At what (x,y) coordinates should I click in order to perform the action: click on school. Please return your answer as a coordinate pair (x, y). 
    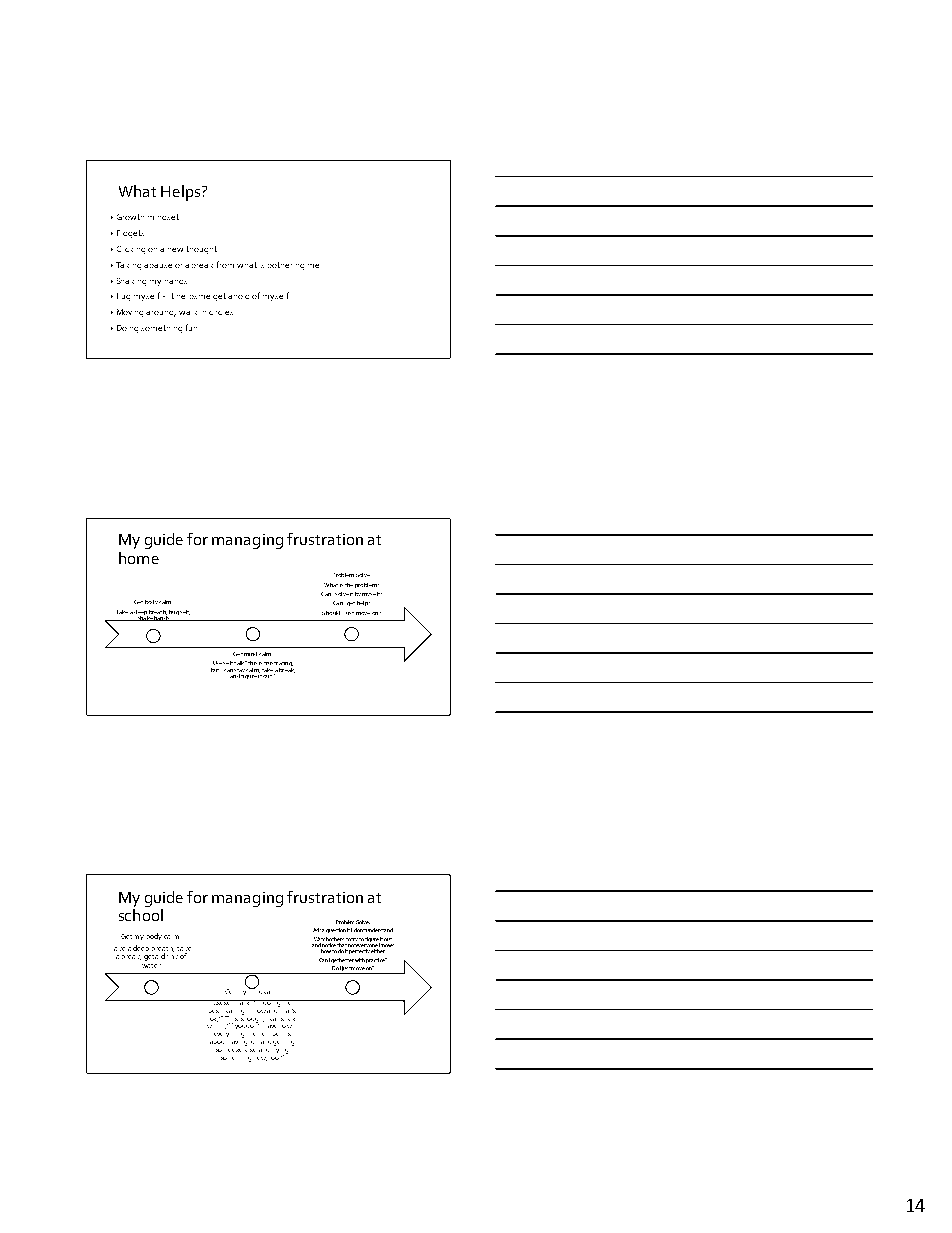
    Looking at the image, I should click on (141, 915).
